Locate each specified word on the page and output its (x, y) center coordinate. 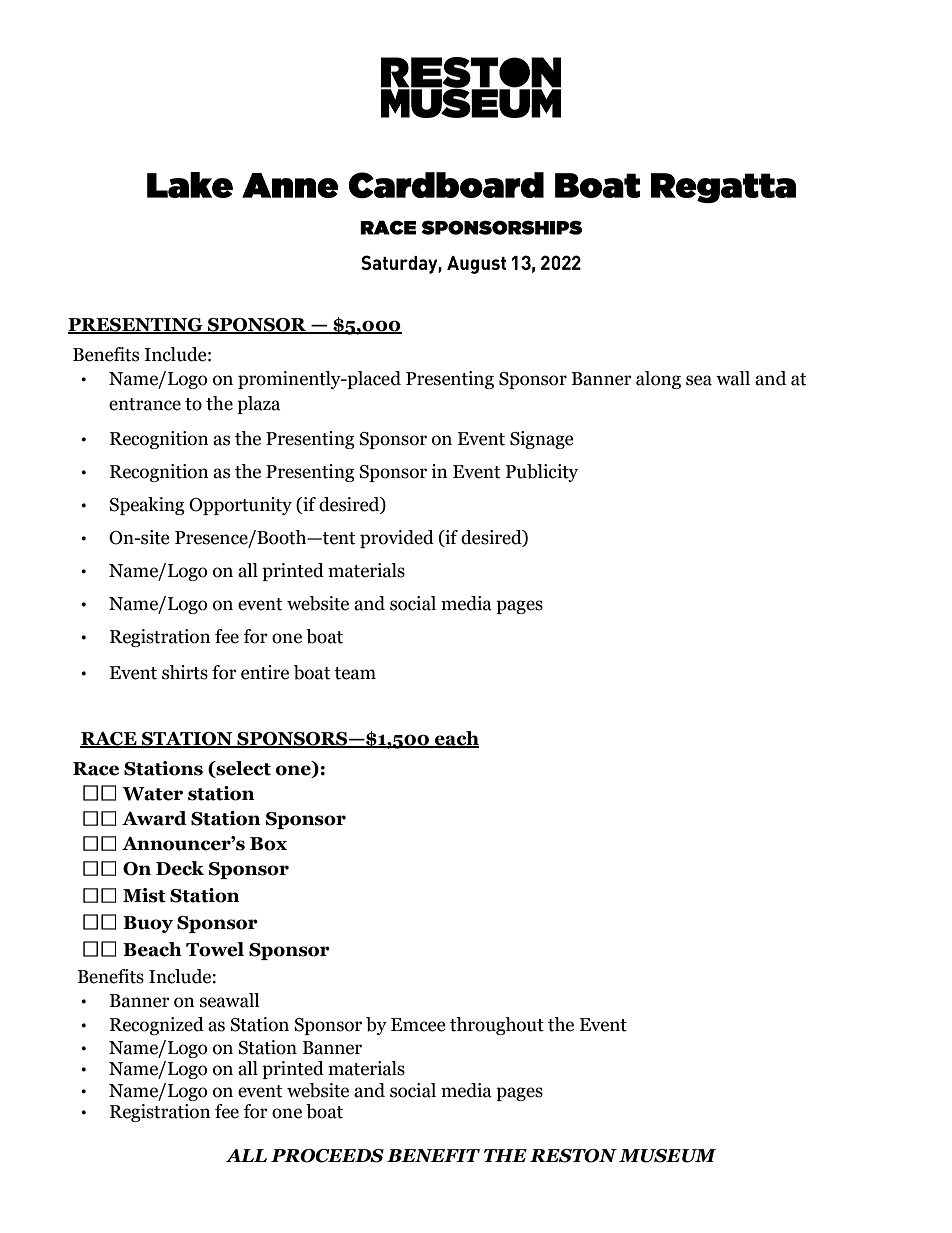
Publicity (542, 473)
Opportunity (240, 506)
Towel (215, 949)
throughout (497, 1026)
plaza (258, 405)
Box (268, 844)
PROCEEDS (327, 1156)
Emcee (418, 1025)
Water (152, 794)
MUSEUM (667, 1156)
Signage (542, 440)
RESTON (573, 1156)
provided (397, 539)
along (658, 380)
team (355, 673)
